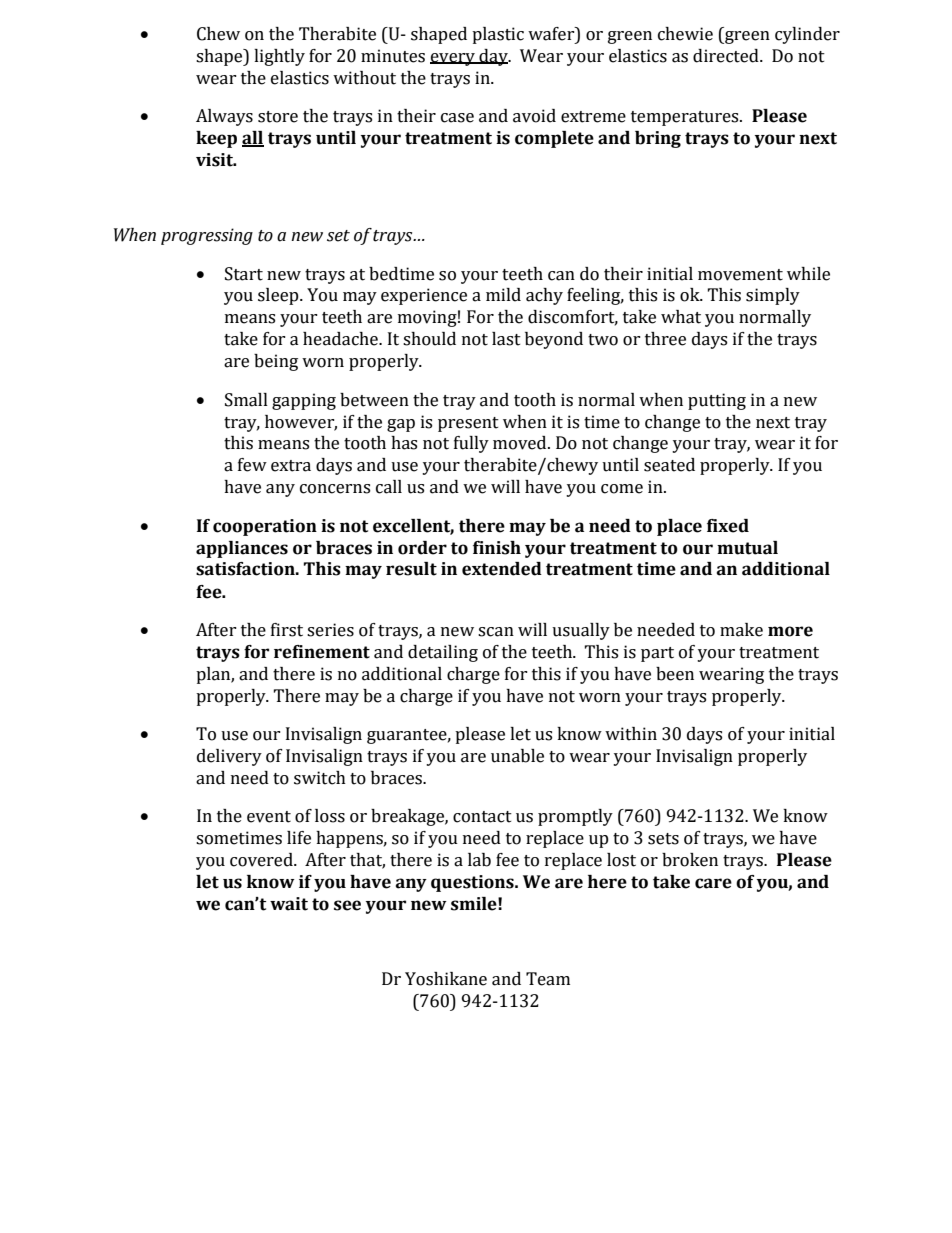 Image resolution: width=952 pixels, height=1233 pixels. I want to click on finish, so click(497, 548).
